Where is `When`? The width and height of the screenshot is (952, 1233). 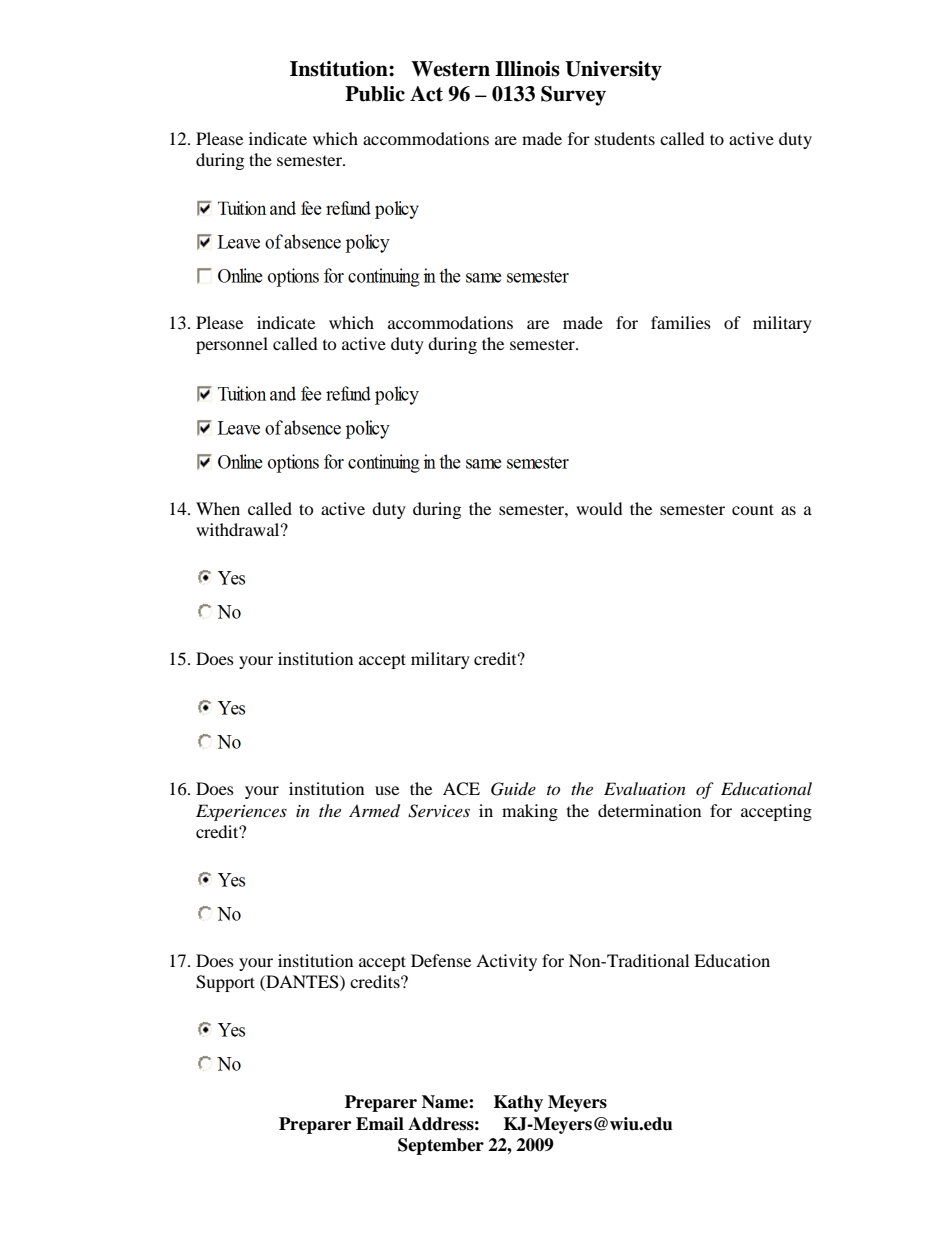 When is located at coordinates (218, 508).
